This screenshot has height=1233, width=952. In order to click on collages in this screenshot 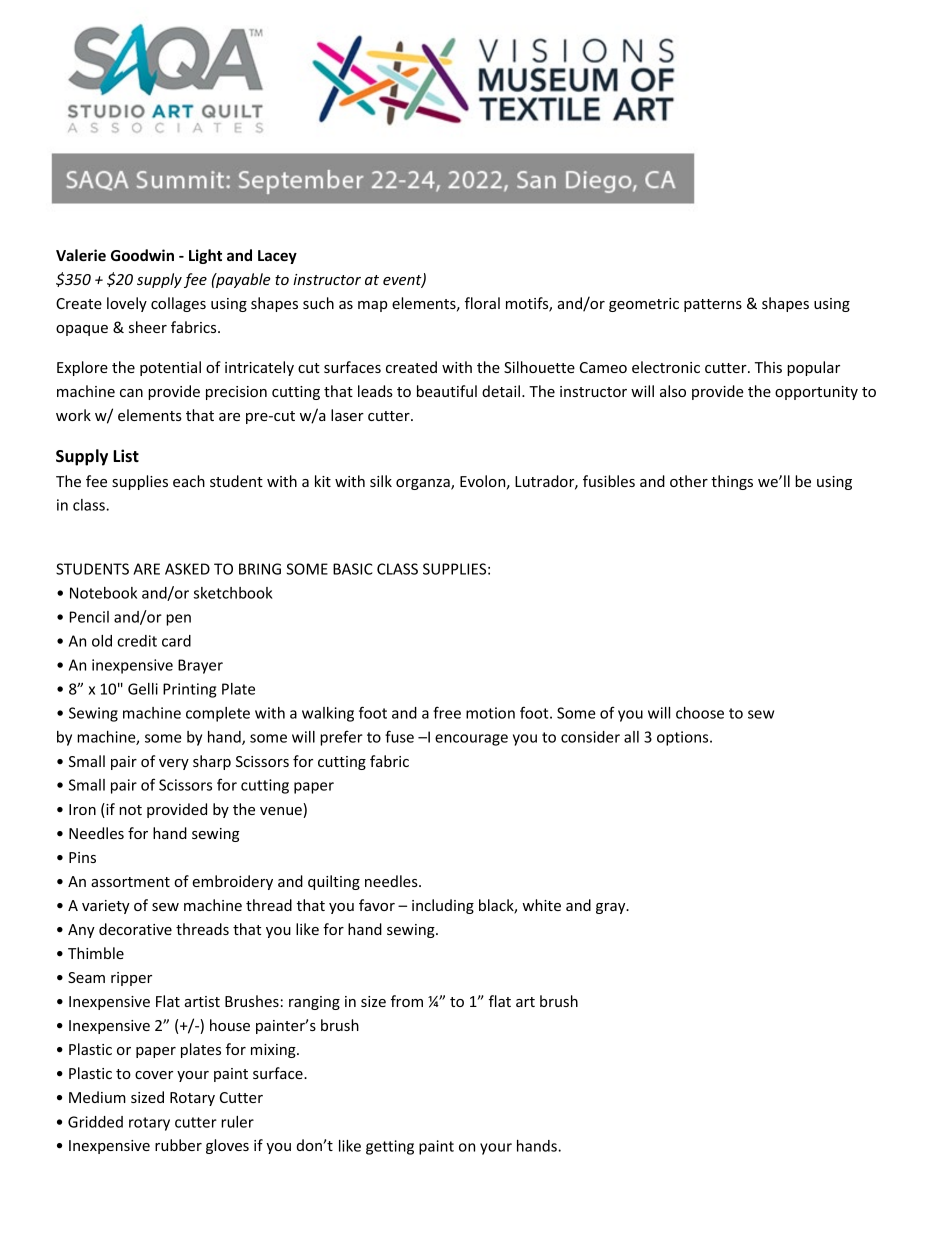, I will do `click(178, 304)`.
